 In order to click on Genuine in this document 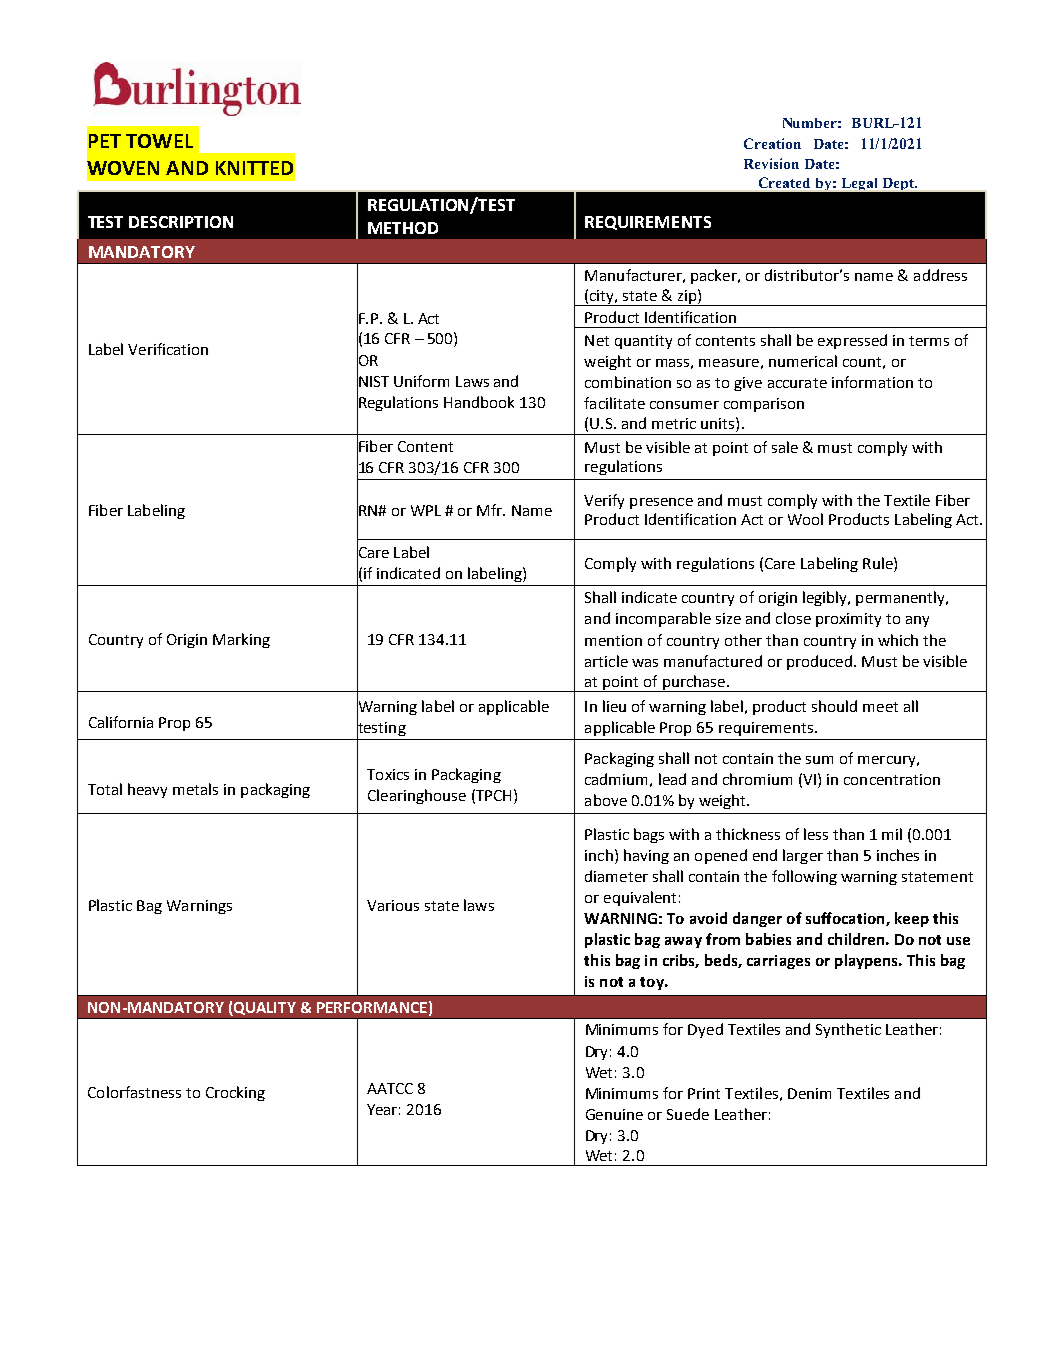, I will do `click(614, 1114)`.
